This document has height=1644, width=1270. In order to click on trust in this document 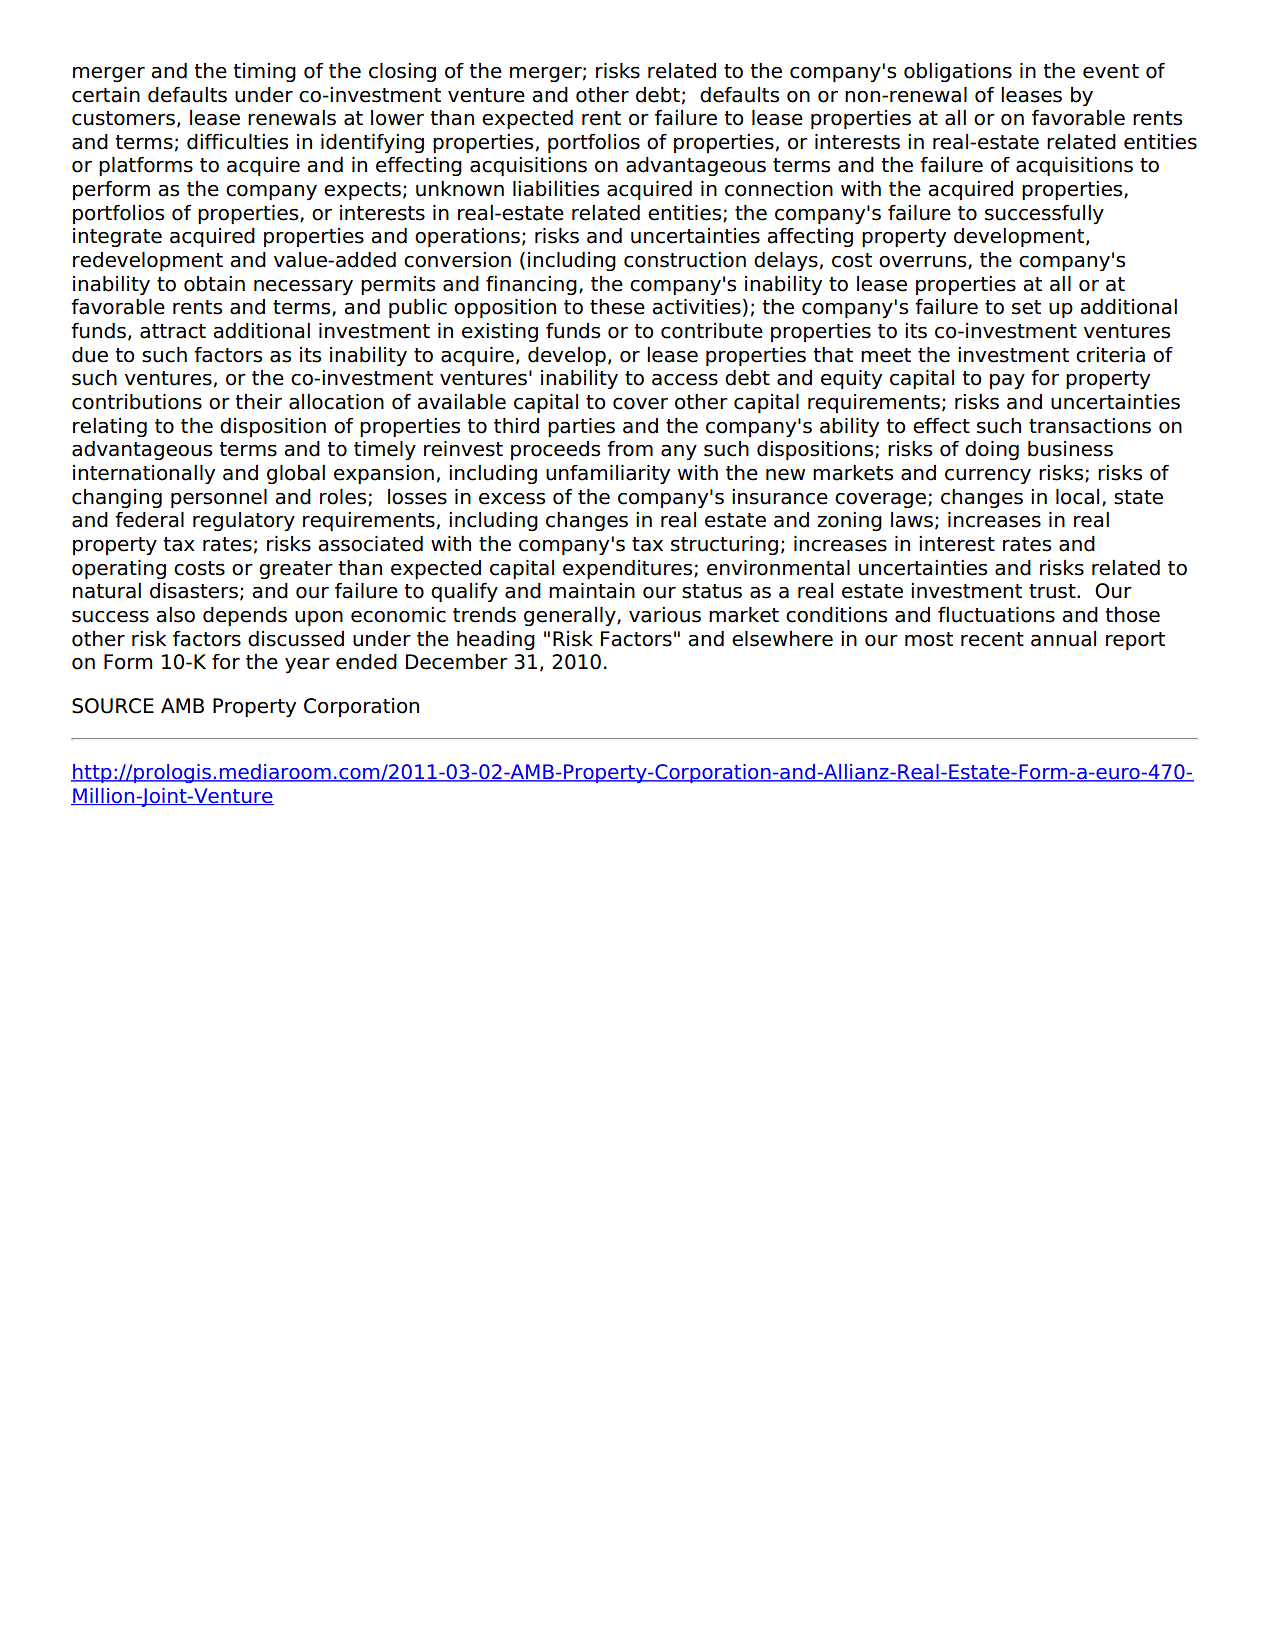, I will do `click(1053, 591)`.
